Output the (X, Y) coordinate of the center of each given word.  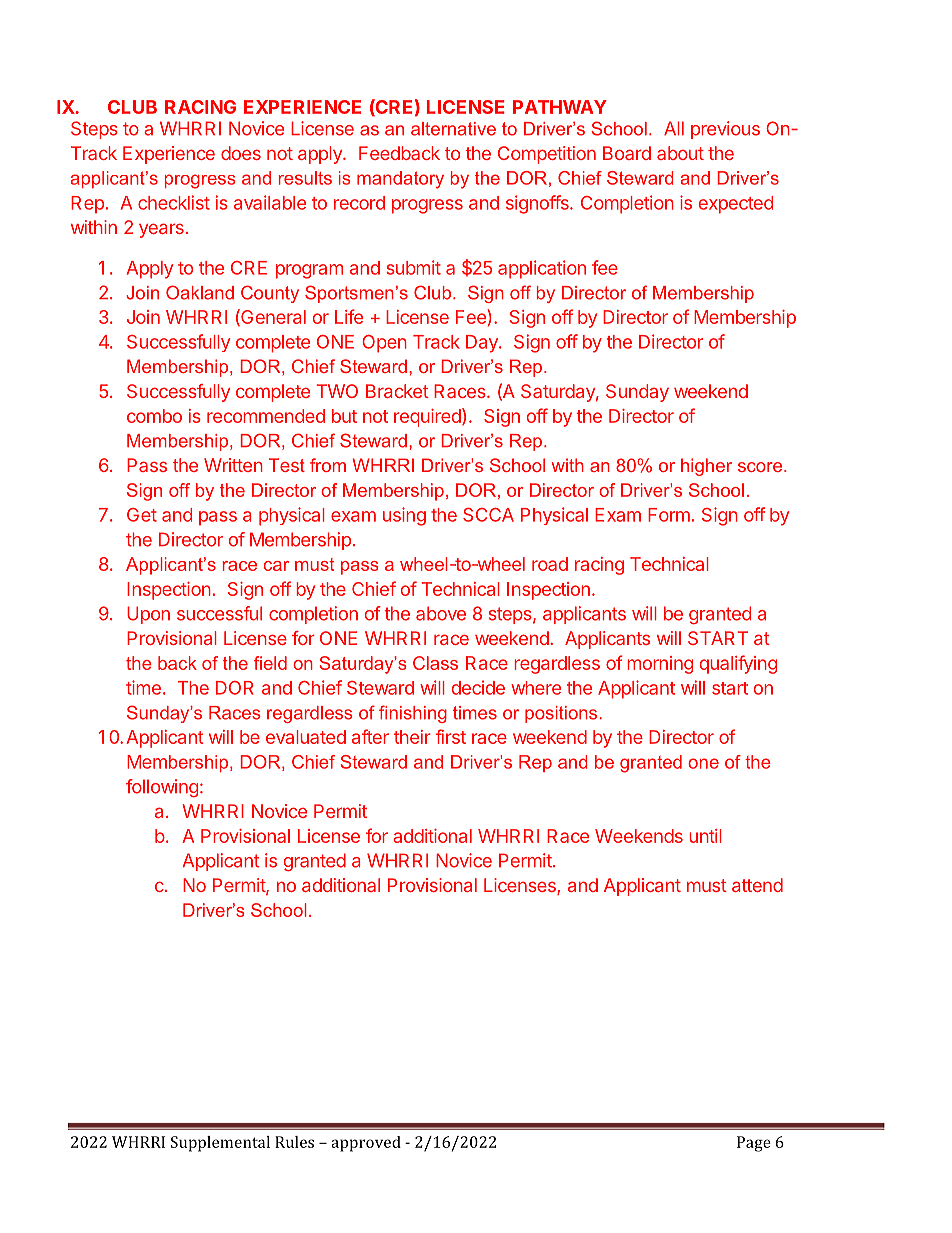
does (241, 153)
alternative (453, 129)
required (428, 417)
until (705, 836)
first (450, 736)
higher (706, 467)
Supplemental (220, 1144)
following (162, 788)
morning (660, 665)
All (674, 128)
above (441, 613)
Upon (148, 615)
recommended (266, 416)
